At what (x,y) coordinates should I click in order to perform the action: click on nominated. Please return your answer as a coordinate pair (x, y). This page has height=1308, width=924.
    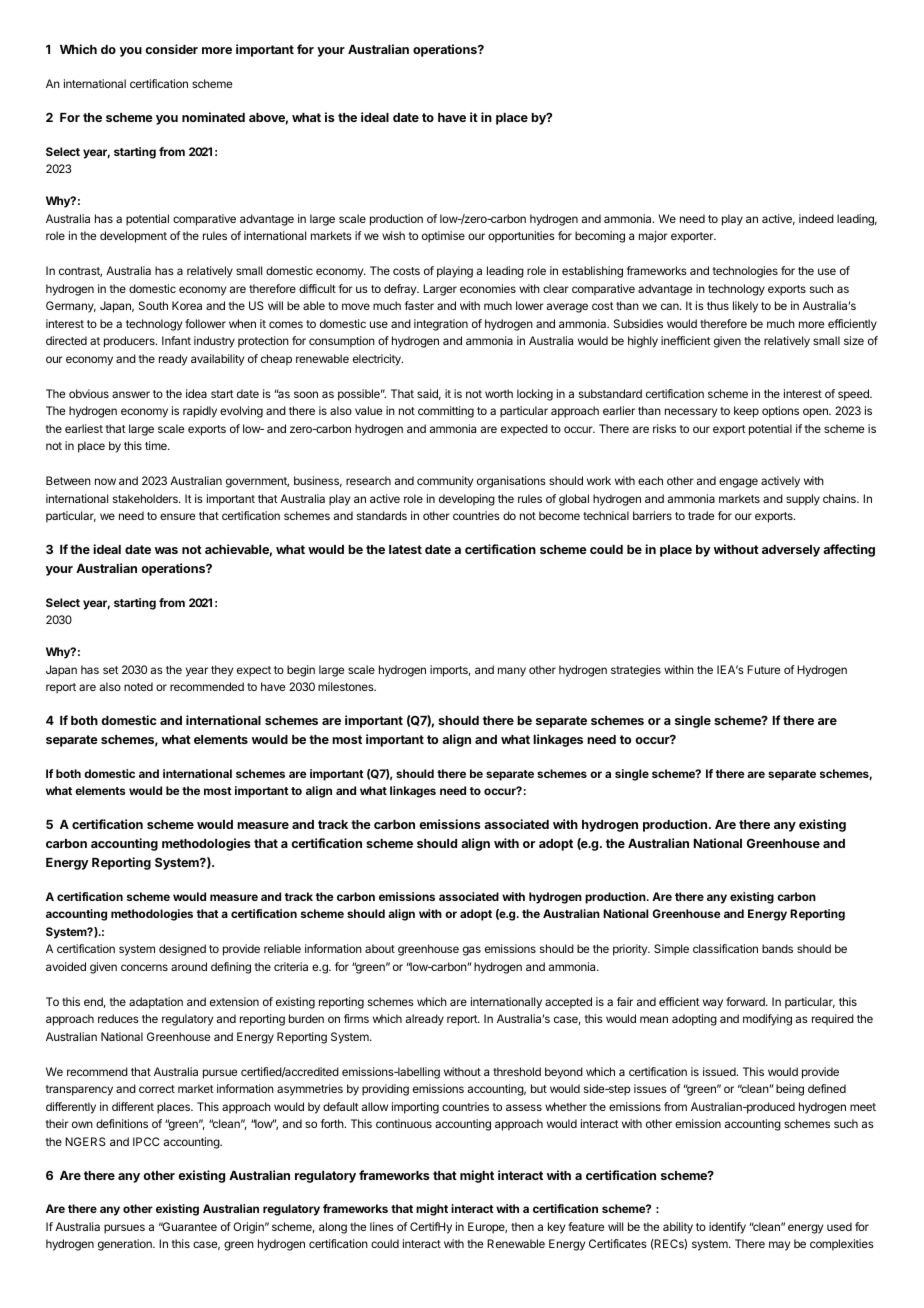
    Looking at the image, I should click on (213, 117).
